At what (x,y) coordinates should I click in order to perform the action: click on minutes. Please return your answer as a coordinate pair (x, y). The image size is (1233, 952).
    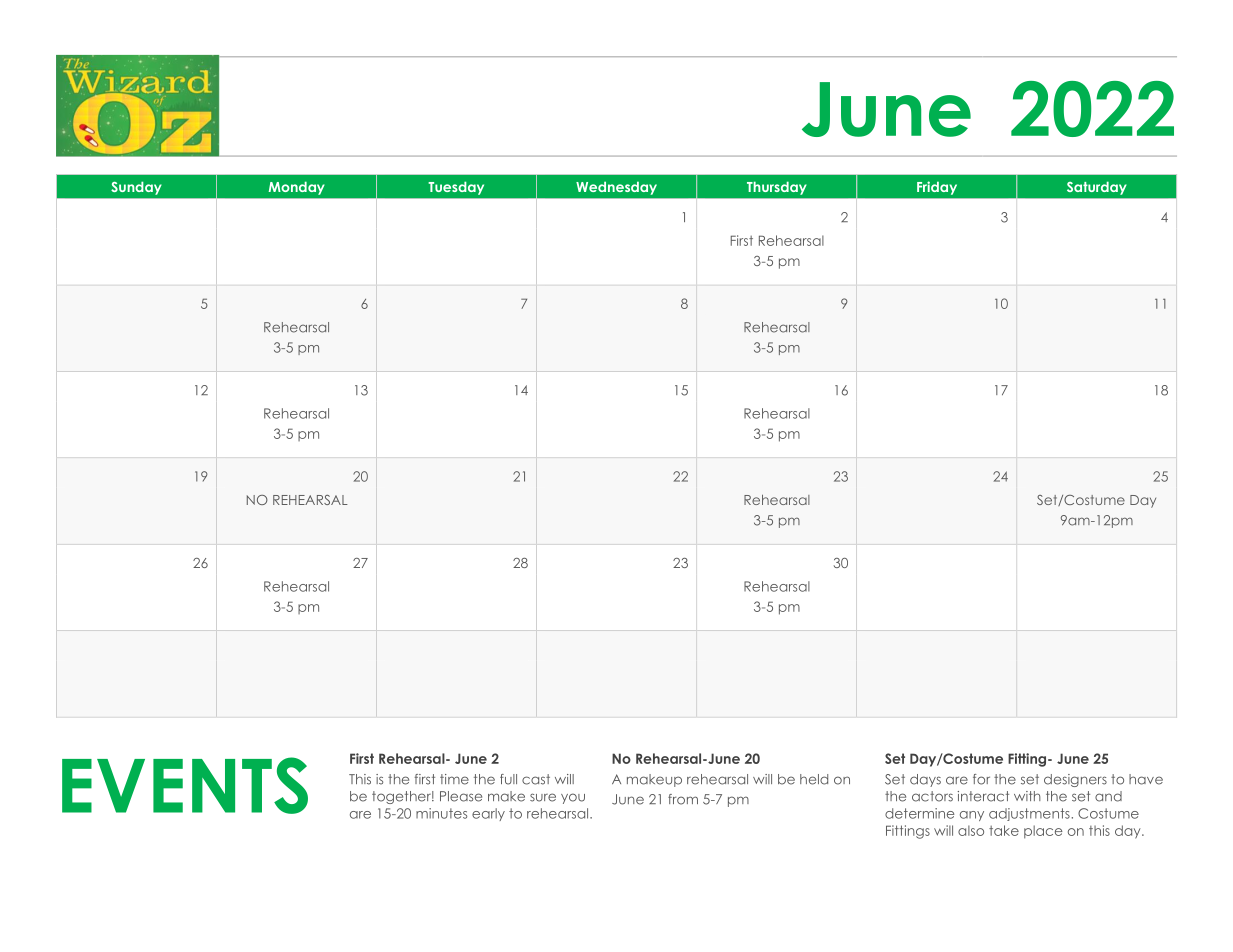
    Looking at the image, I should click on (441, 813).
